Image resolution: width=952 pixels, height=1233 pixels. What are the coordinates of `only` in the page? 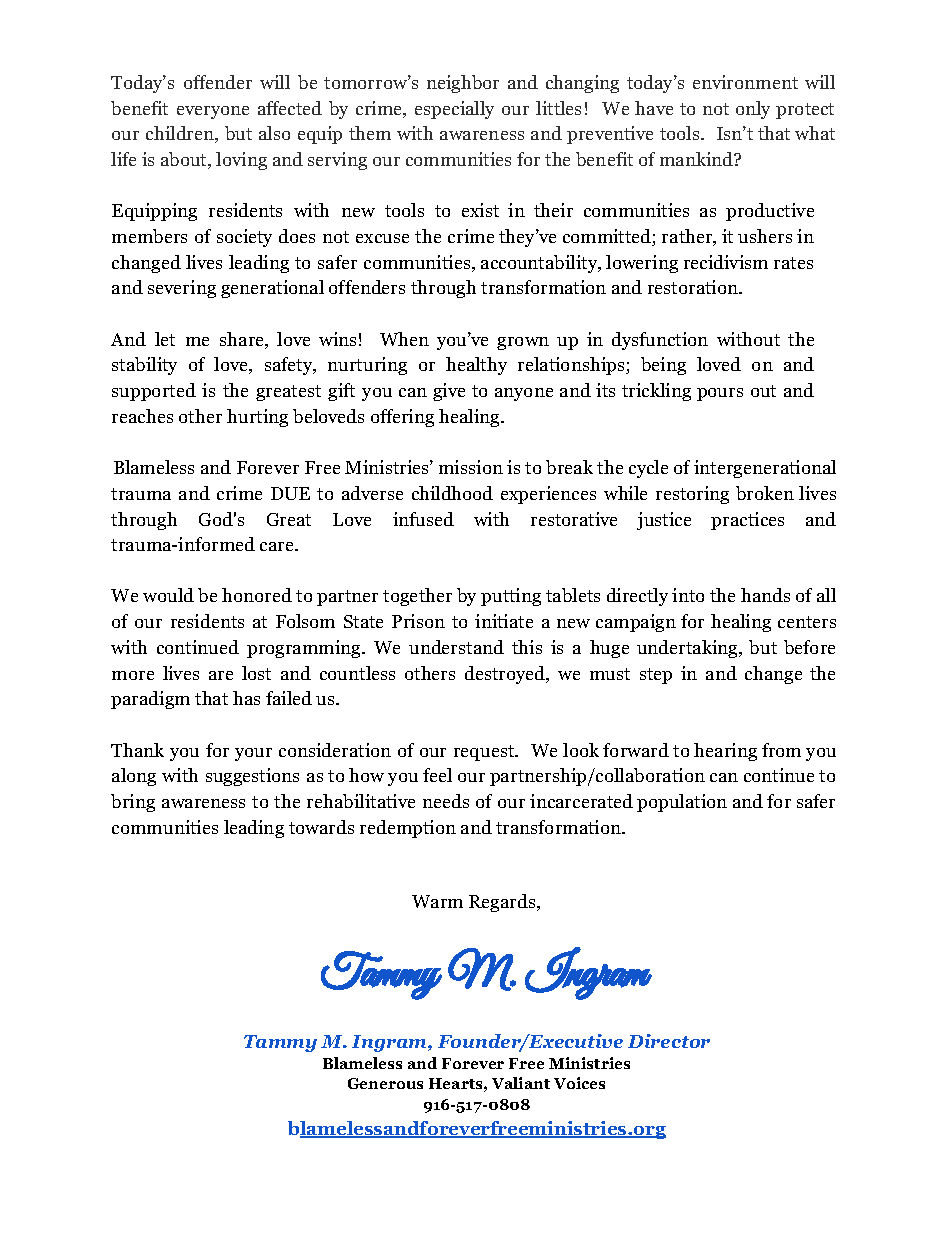 It's located at (753, 110).
